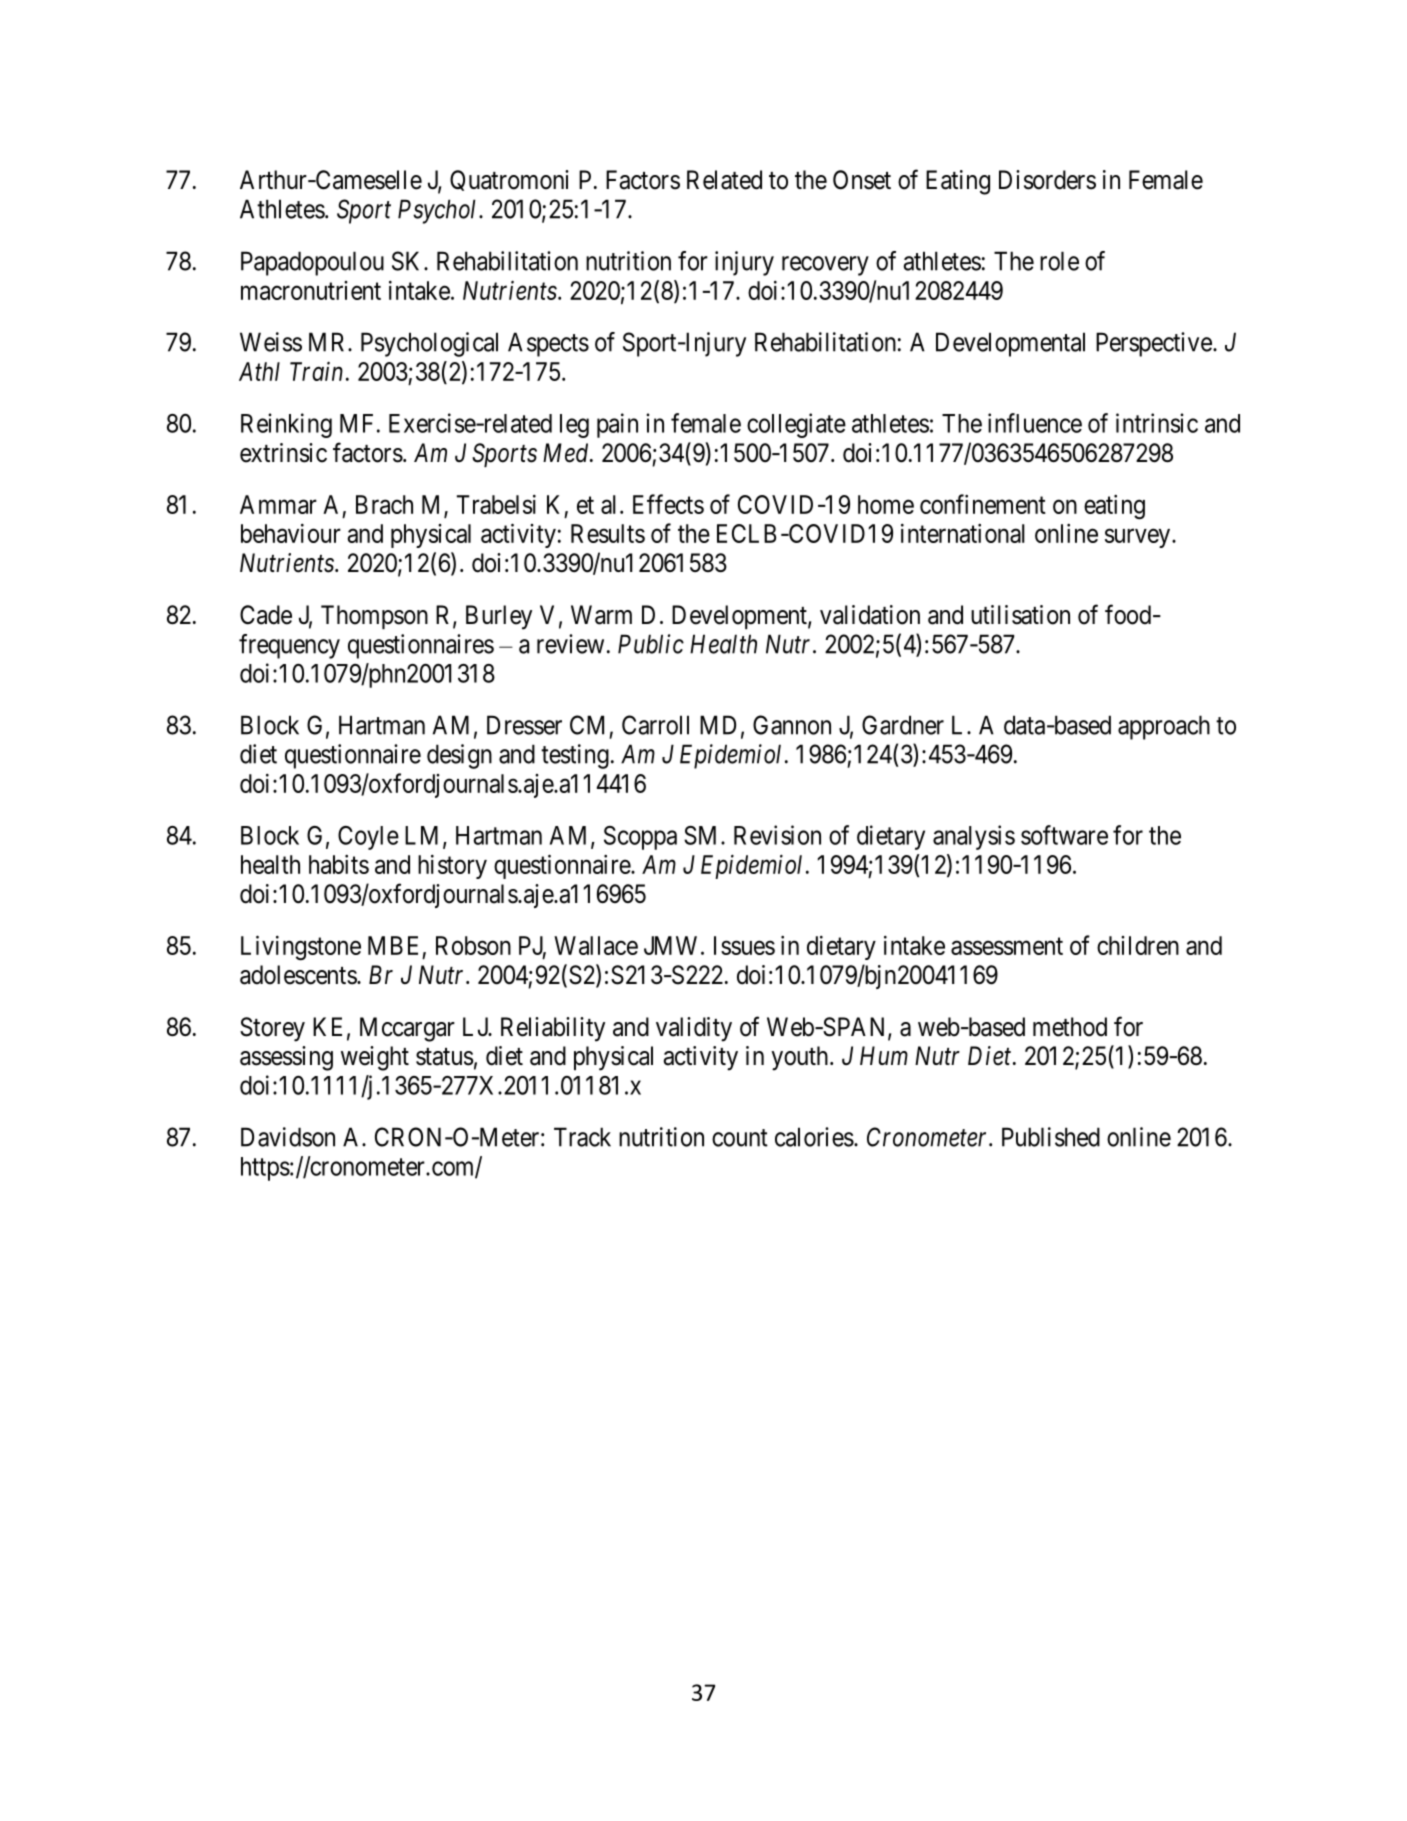 This screenshot has height=1821, width=1407. What do you see at coordinates (375, 1058) in the screenshot?
I see `weight` at bounding box center [375, 1058].
